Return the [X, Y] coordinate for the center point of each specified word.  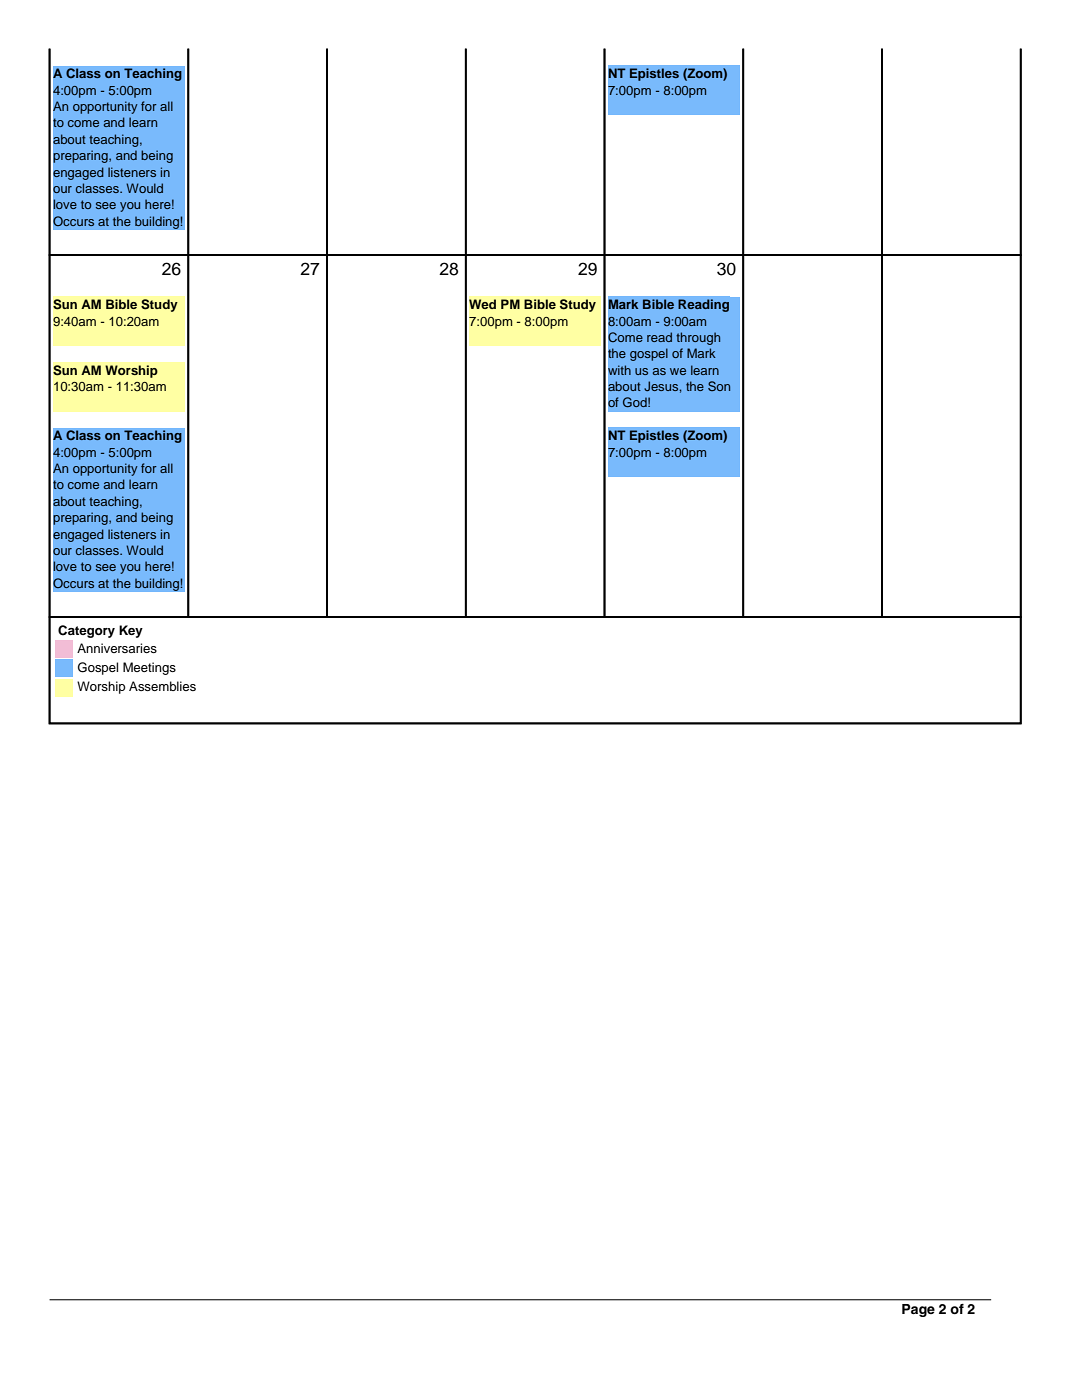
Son [719, 386]
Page [918, 1310]
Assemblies [162, 686]
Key [131, 631]
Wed [482, 304]
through [698, 338]
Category [86, 631]
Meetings [149, 668]
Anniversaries [117, 648]
